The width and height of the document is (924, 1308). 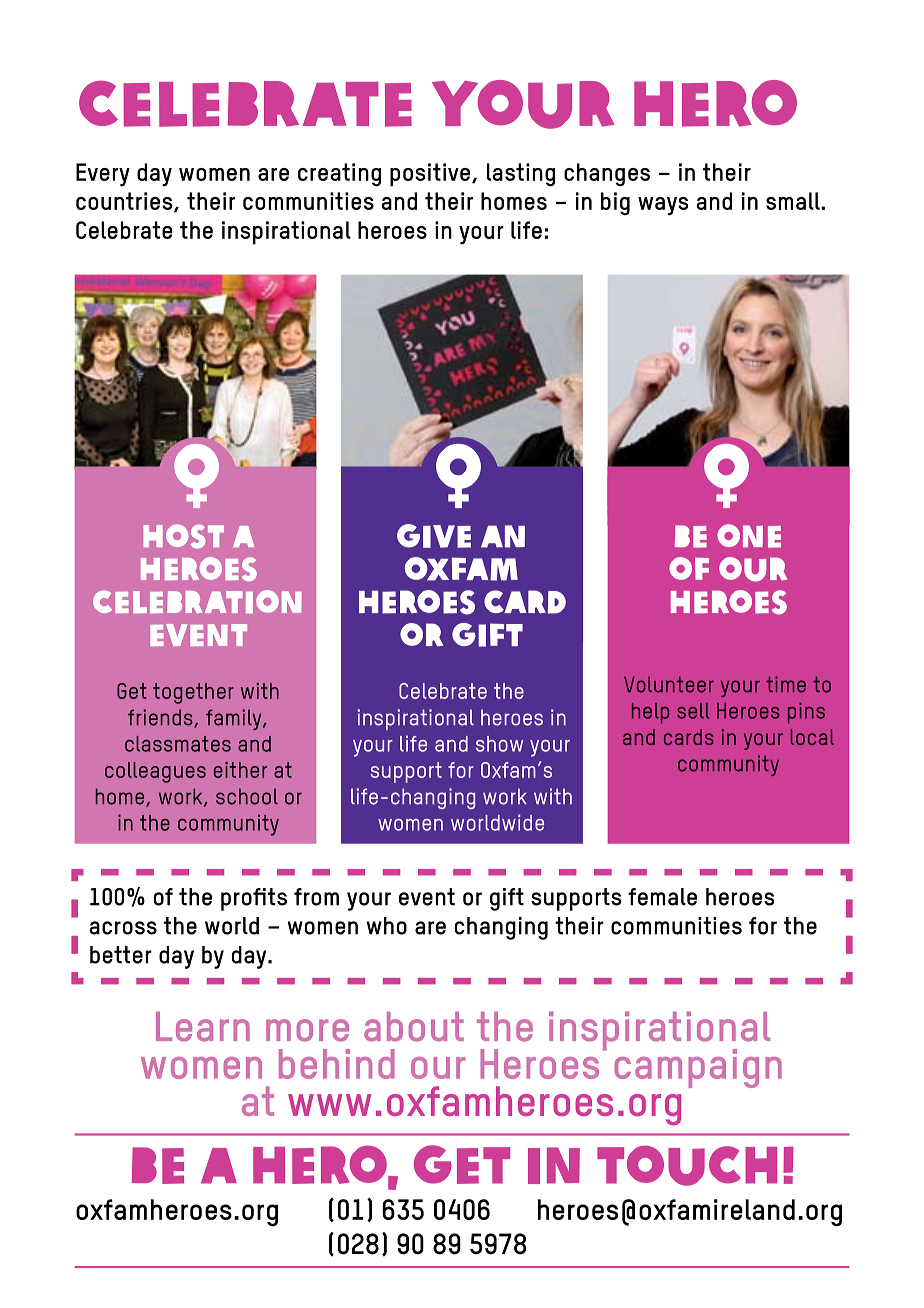 What do you see at coordinates (663, 206) in the document?
I see `ways` at bounding box center [663, 206].
